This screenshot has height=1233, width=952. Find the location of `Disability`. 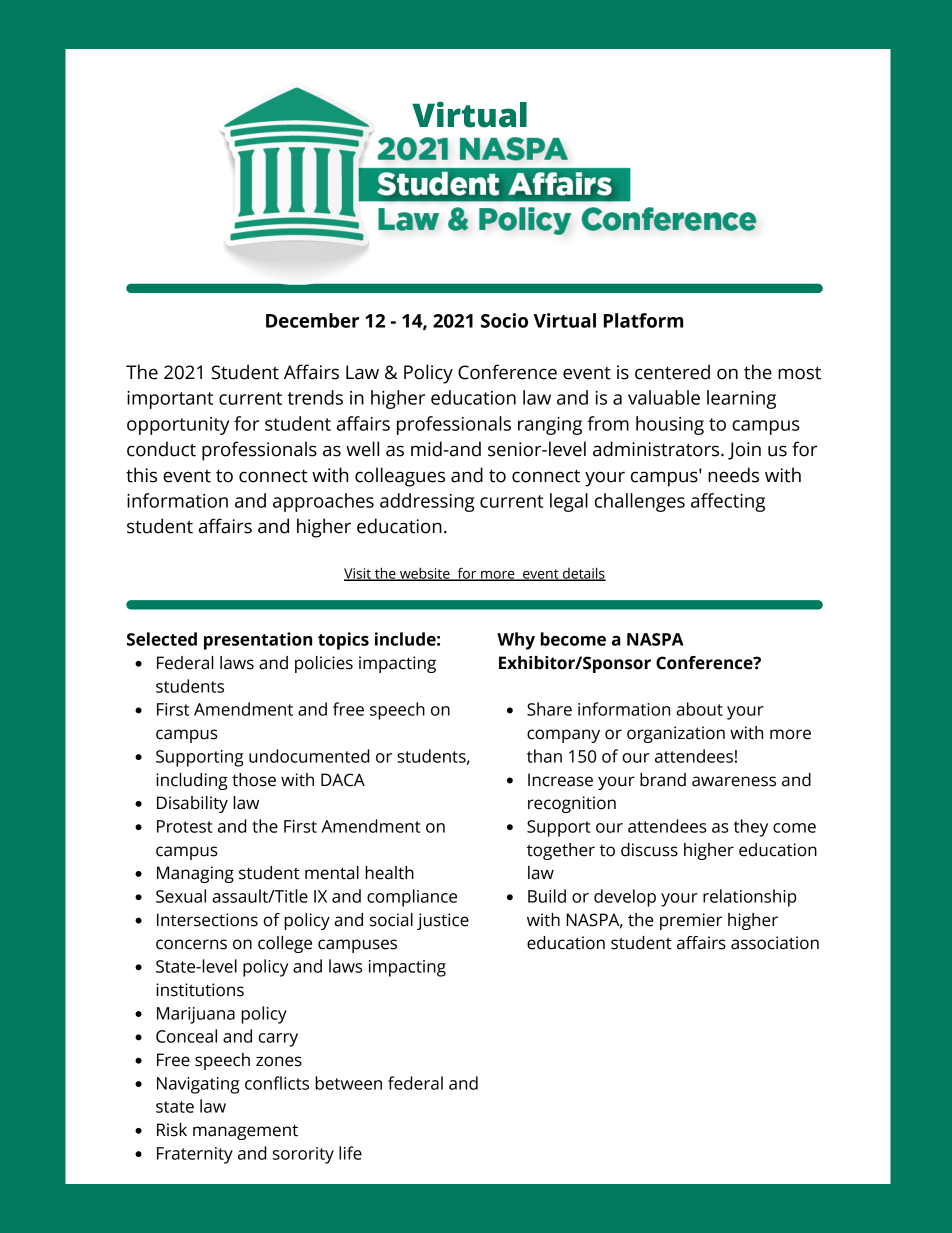

Disability is located at coordinates (192, 804).
